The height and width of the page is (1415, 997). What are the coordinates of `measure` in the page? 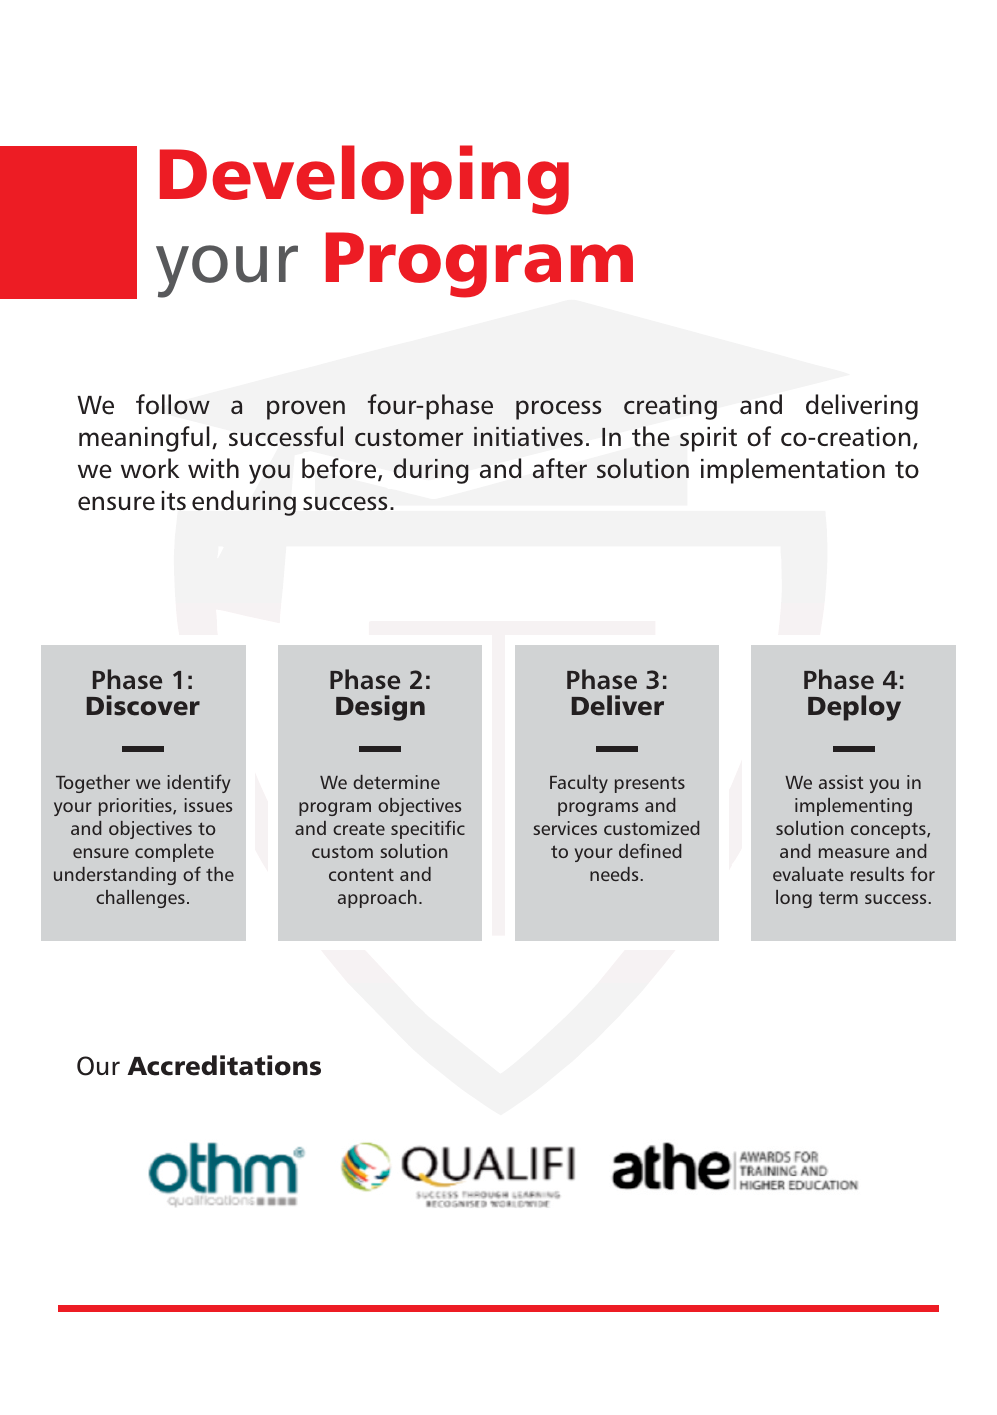 It's located at (854, 853).
